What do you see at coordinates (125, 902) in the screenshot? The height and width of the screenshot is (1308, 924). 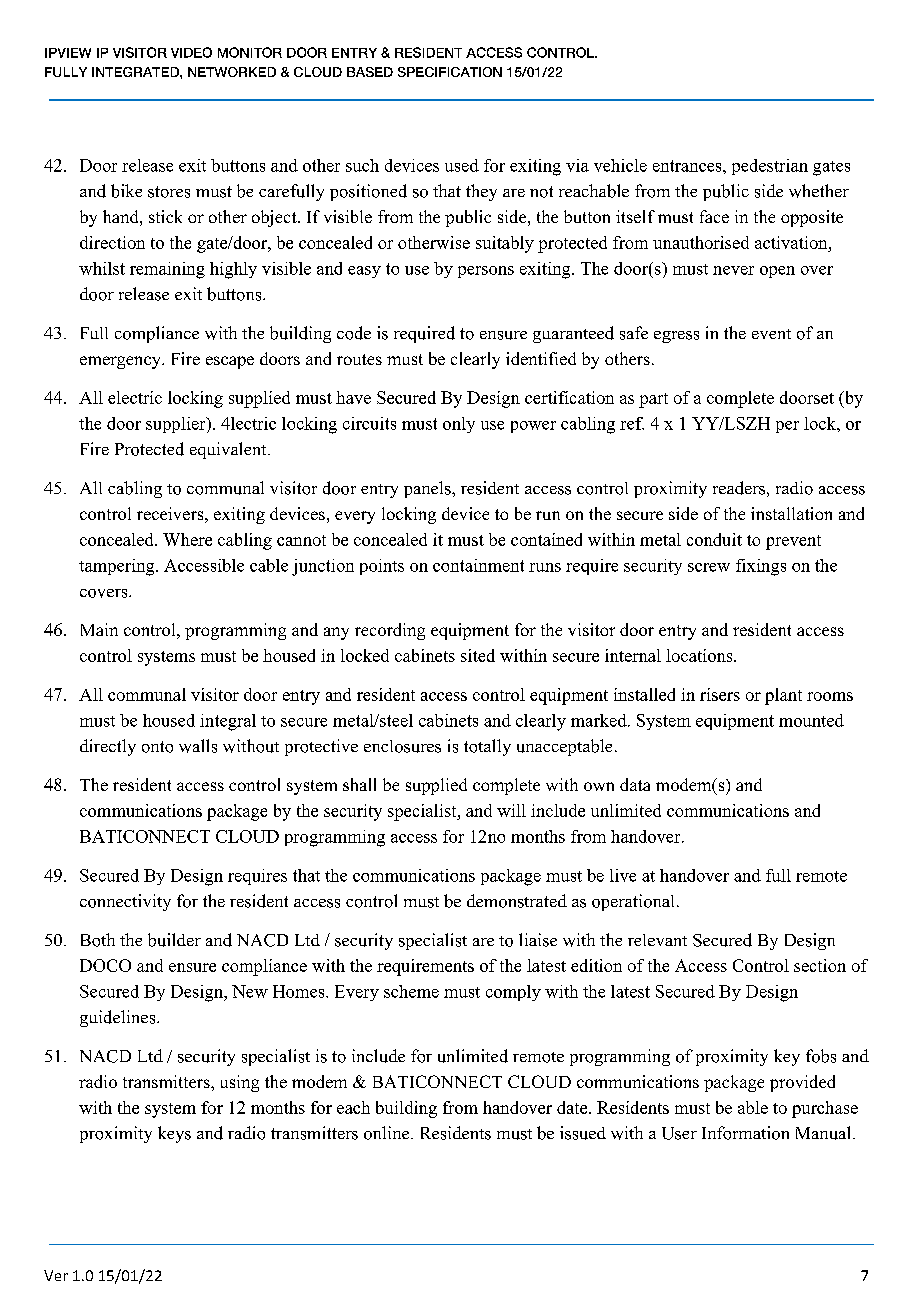 I see `connectivity` at bounding box center [125, 902].
